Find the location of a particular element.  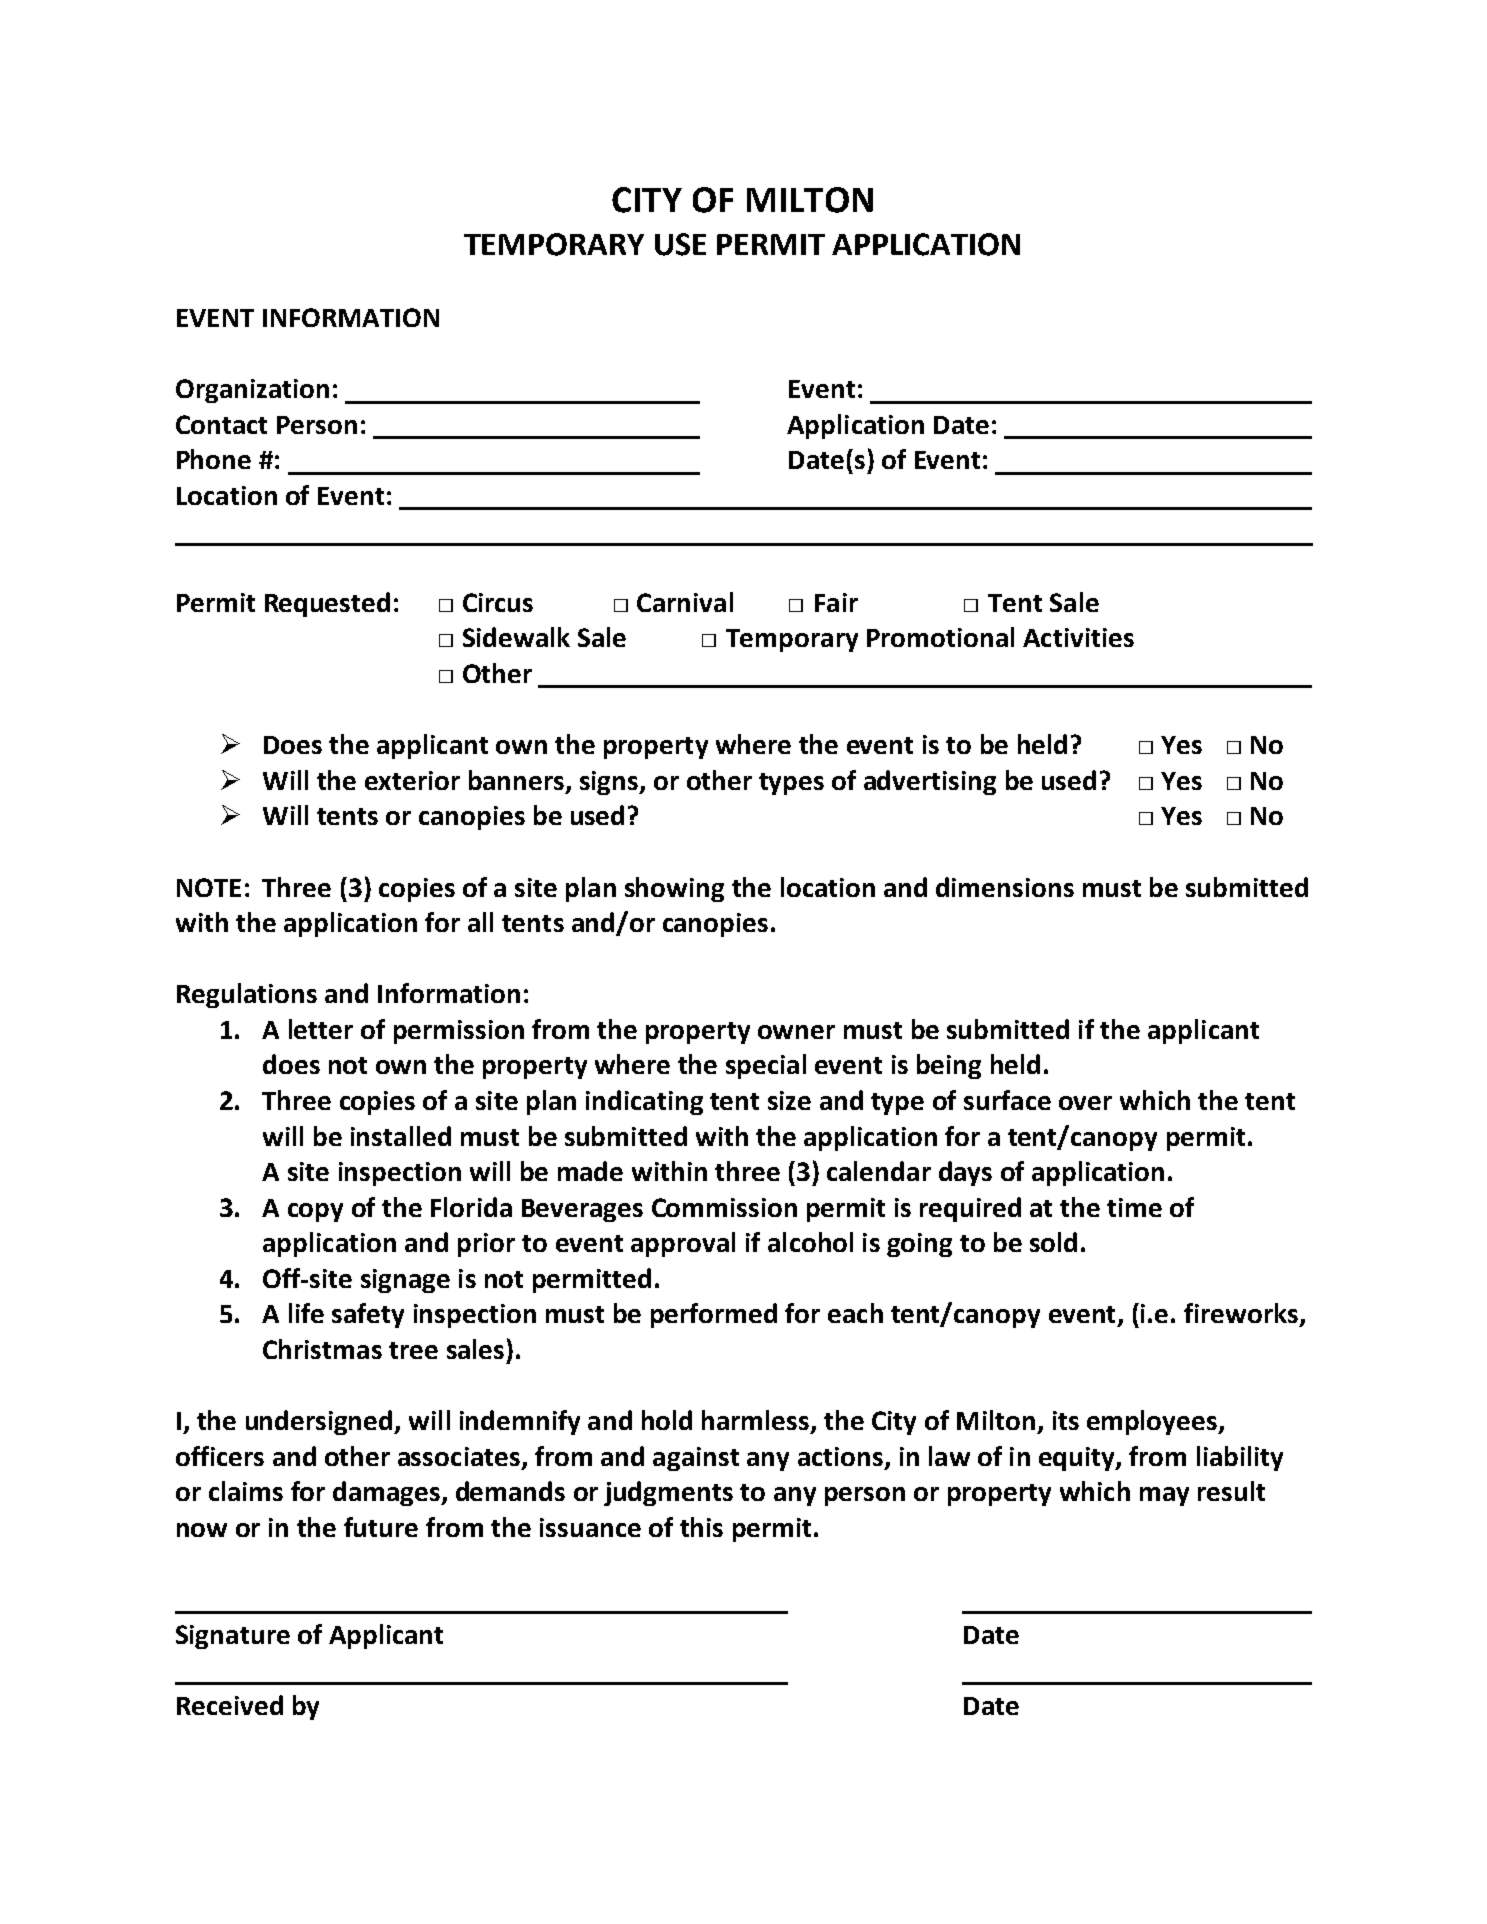

Signature is located at coordinates (233, 1637).
